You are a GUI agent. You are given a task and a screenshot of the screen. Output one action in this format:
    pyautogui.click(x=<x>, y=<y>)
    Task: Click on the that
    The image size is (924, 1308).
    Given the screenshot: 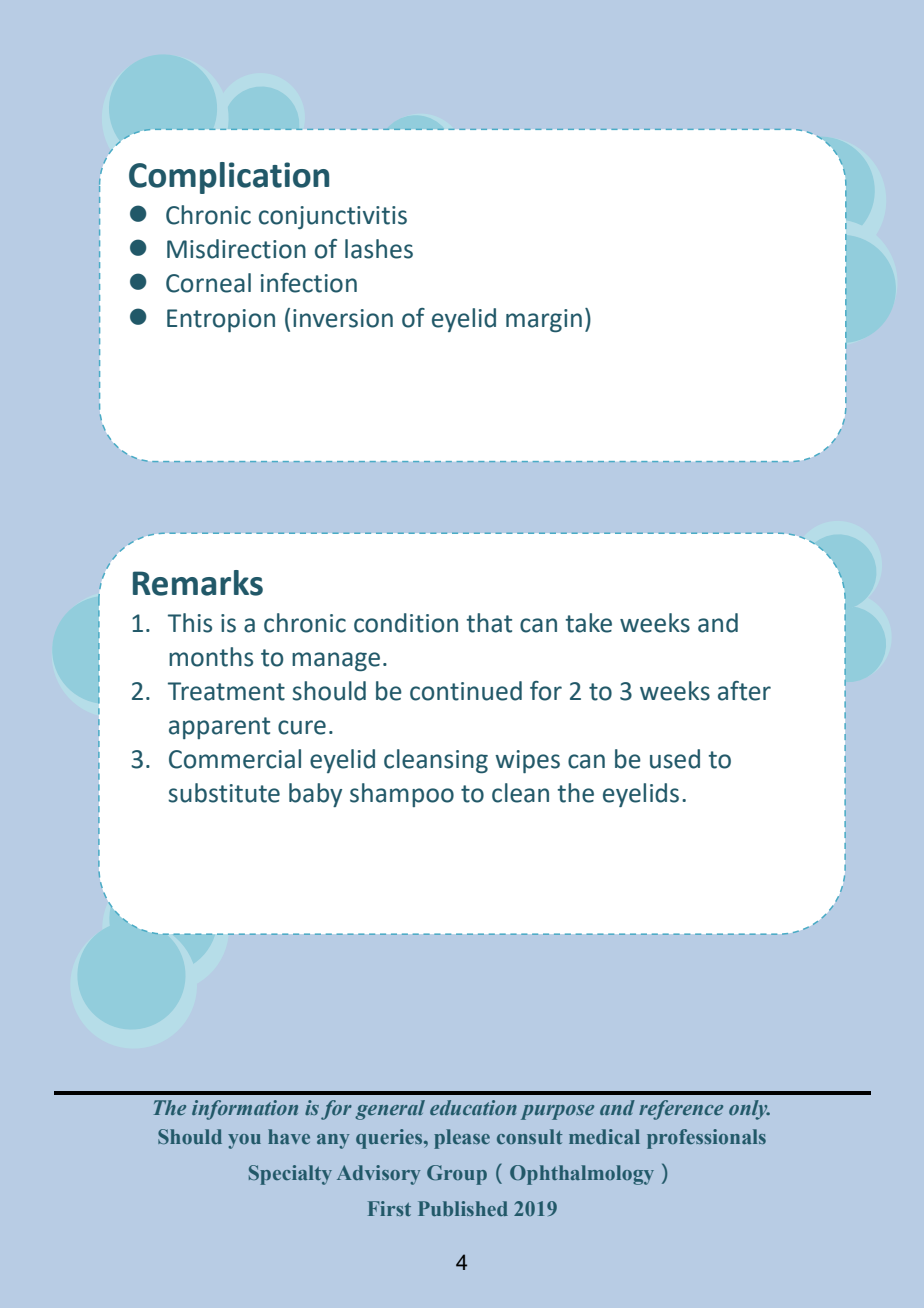 What is the action you would take?
    pyautogui.click(x=489, y=623)
